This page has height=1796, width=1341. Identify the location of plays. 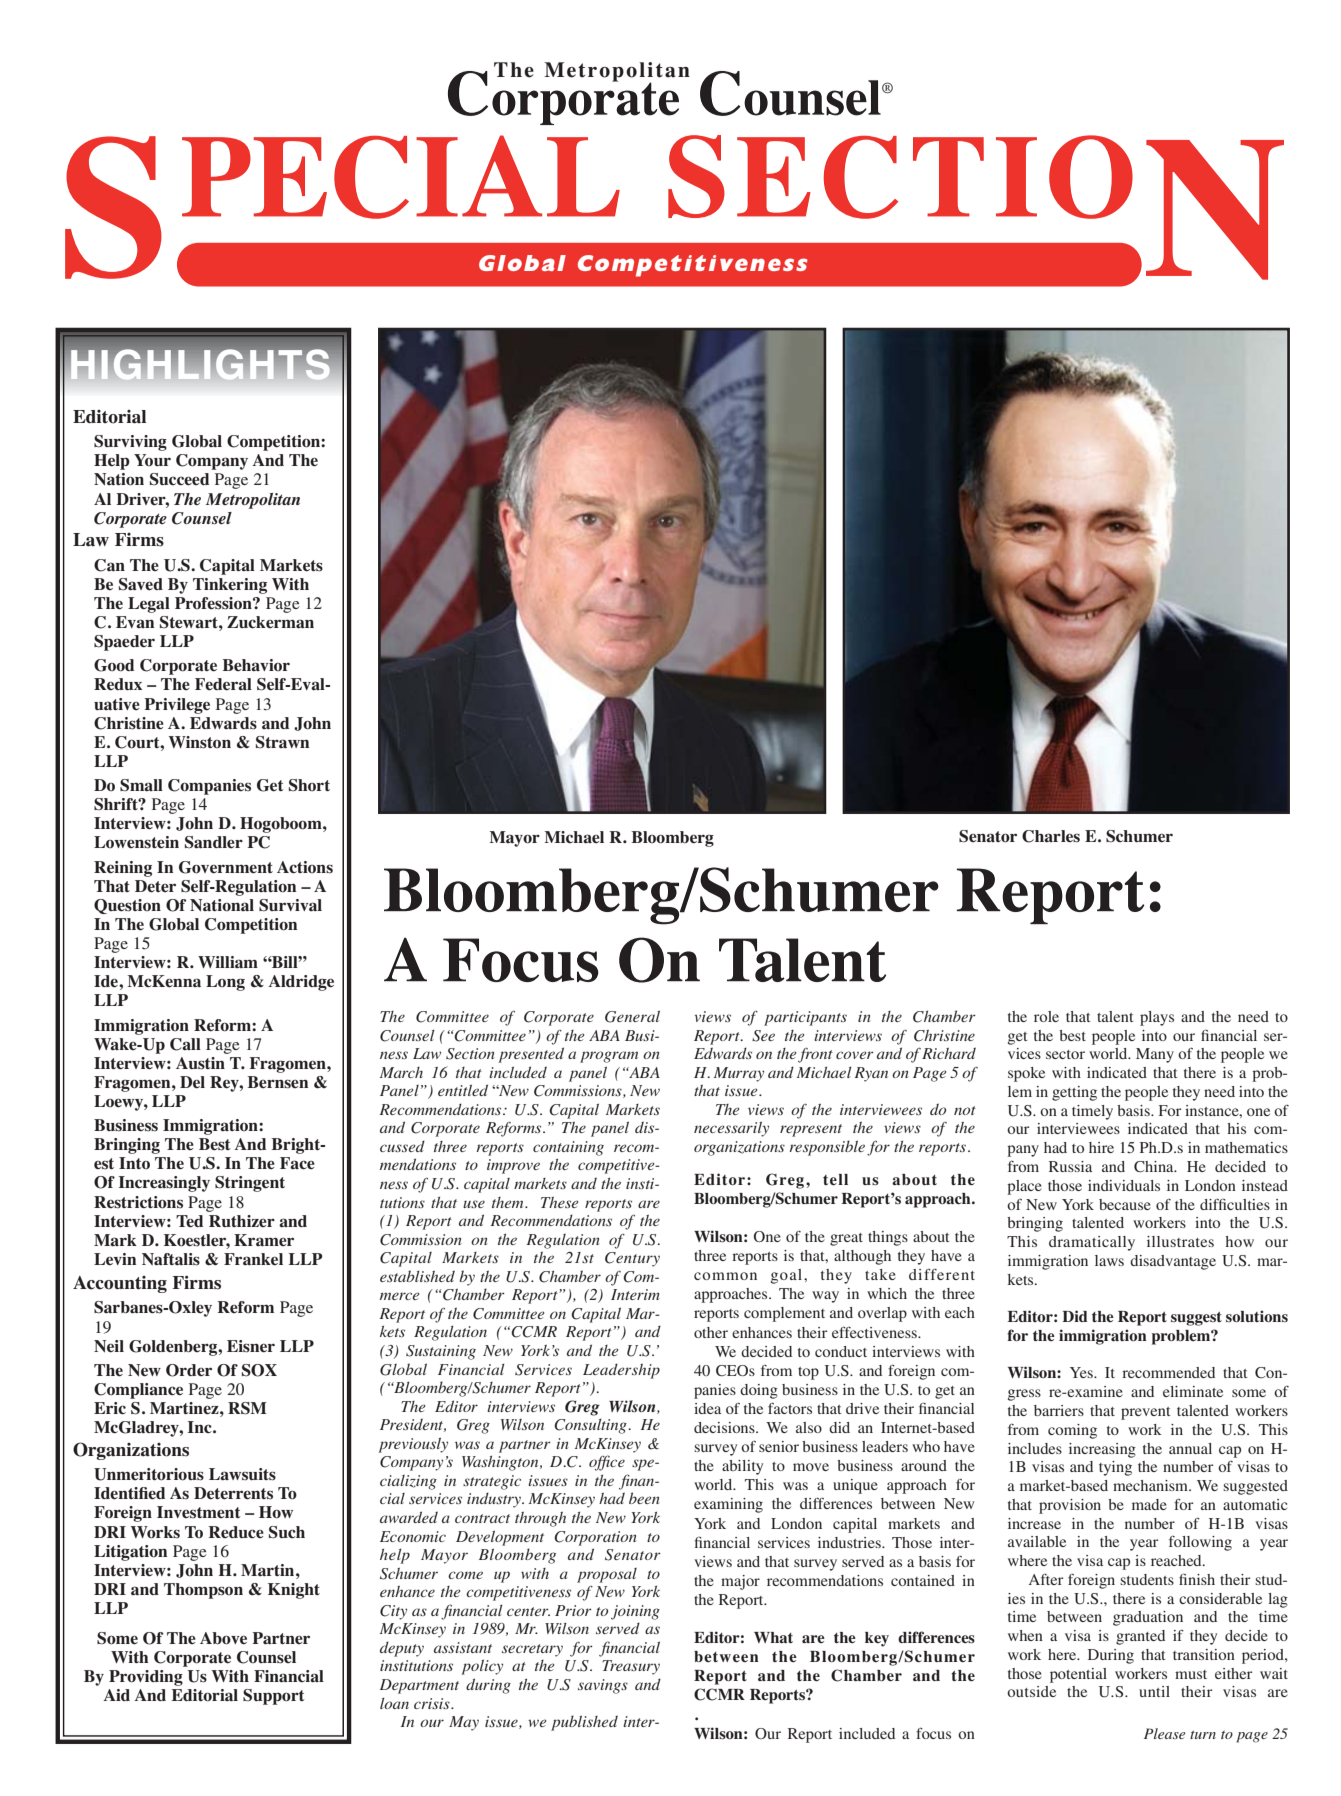
(1157, 1018).
